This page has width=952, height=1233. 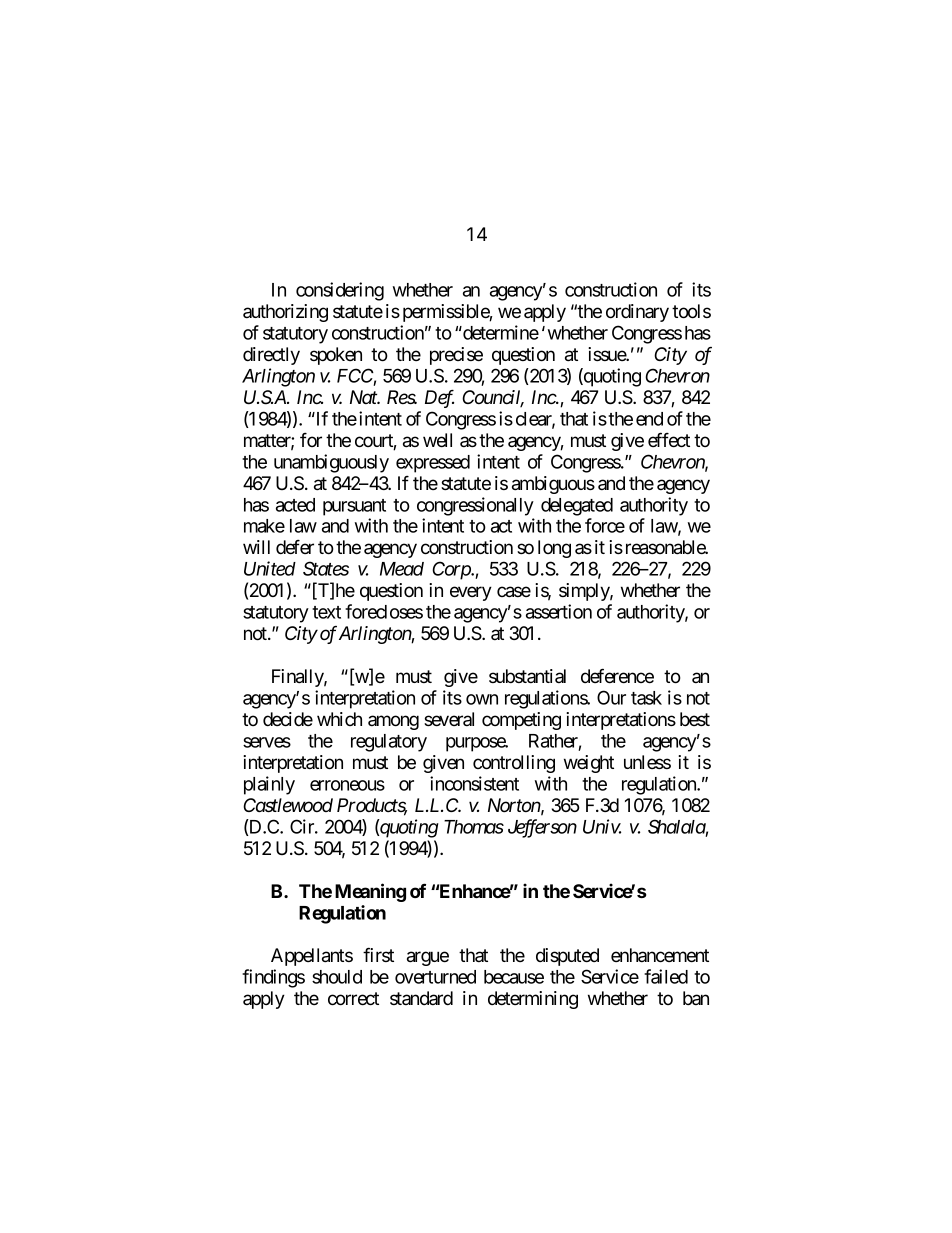 I want to click on text, so click(x=326, y=612).
